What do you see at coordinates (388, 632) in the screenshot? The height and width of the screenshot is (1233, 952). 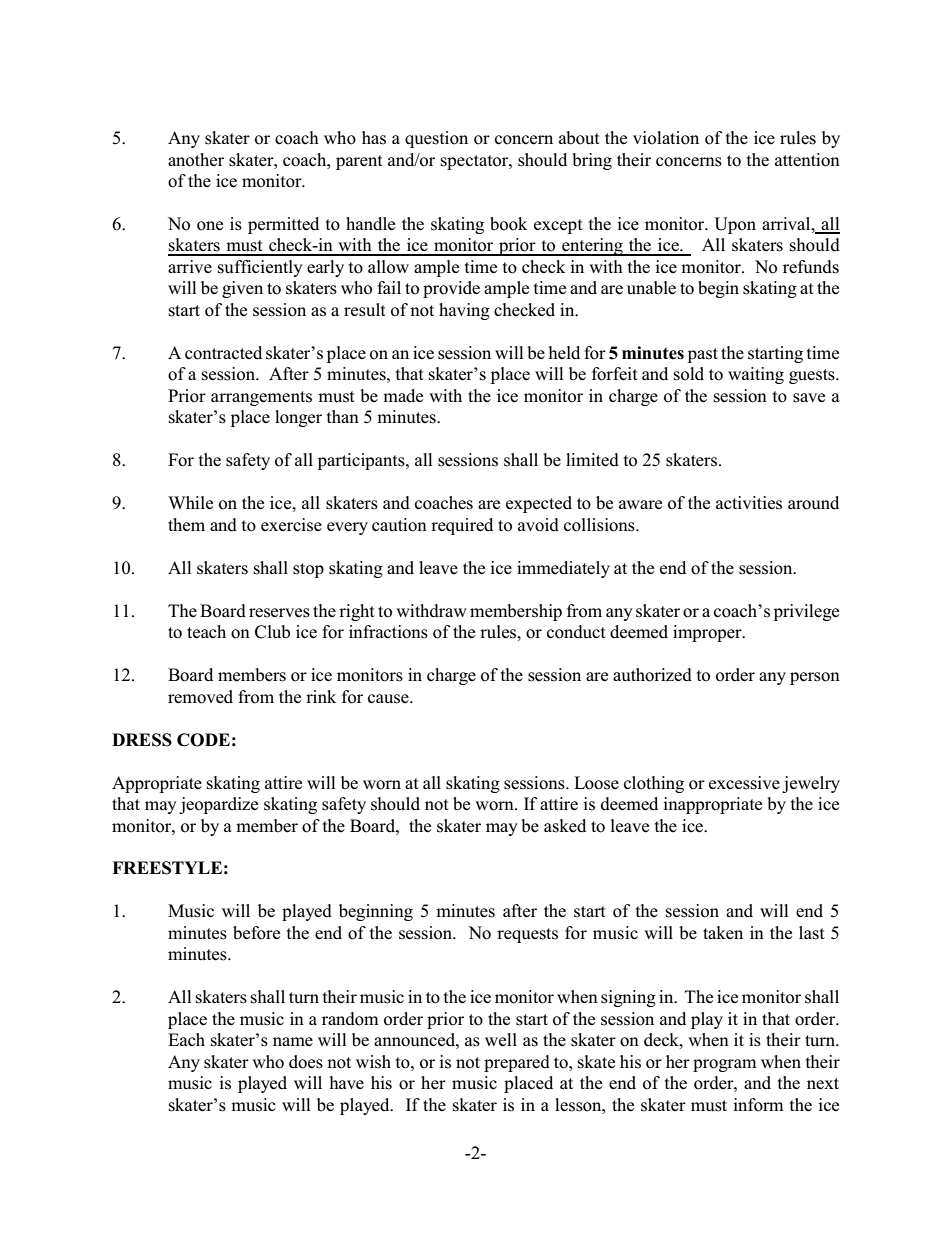 I see `infractions` at bounding box center [388, 632].
